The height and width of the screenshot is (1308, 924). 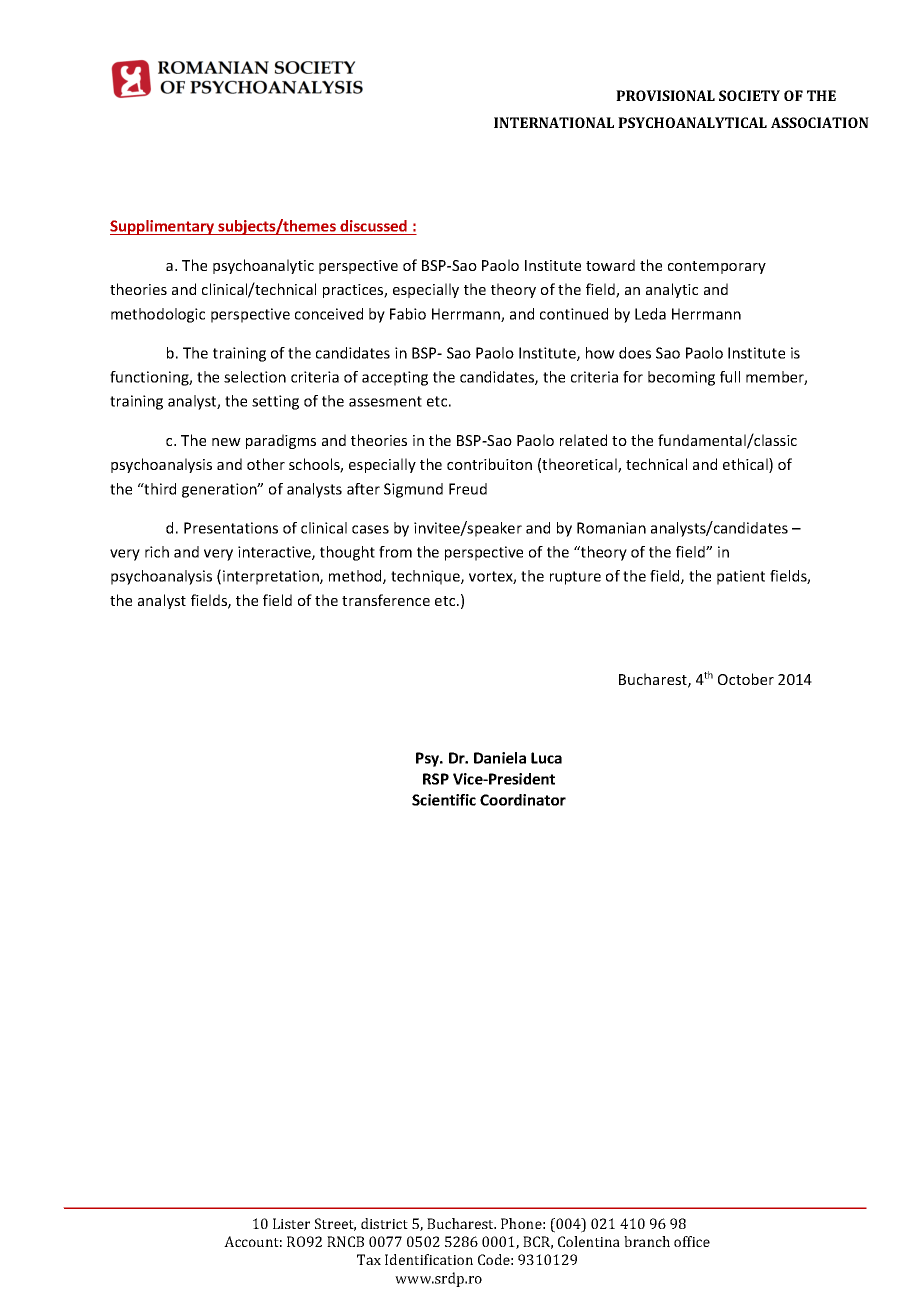 I want to click on SOCIETY, so click(x=749, y=95).
